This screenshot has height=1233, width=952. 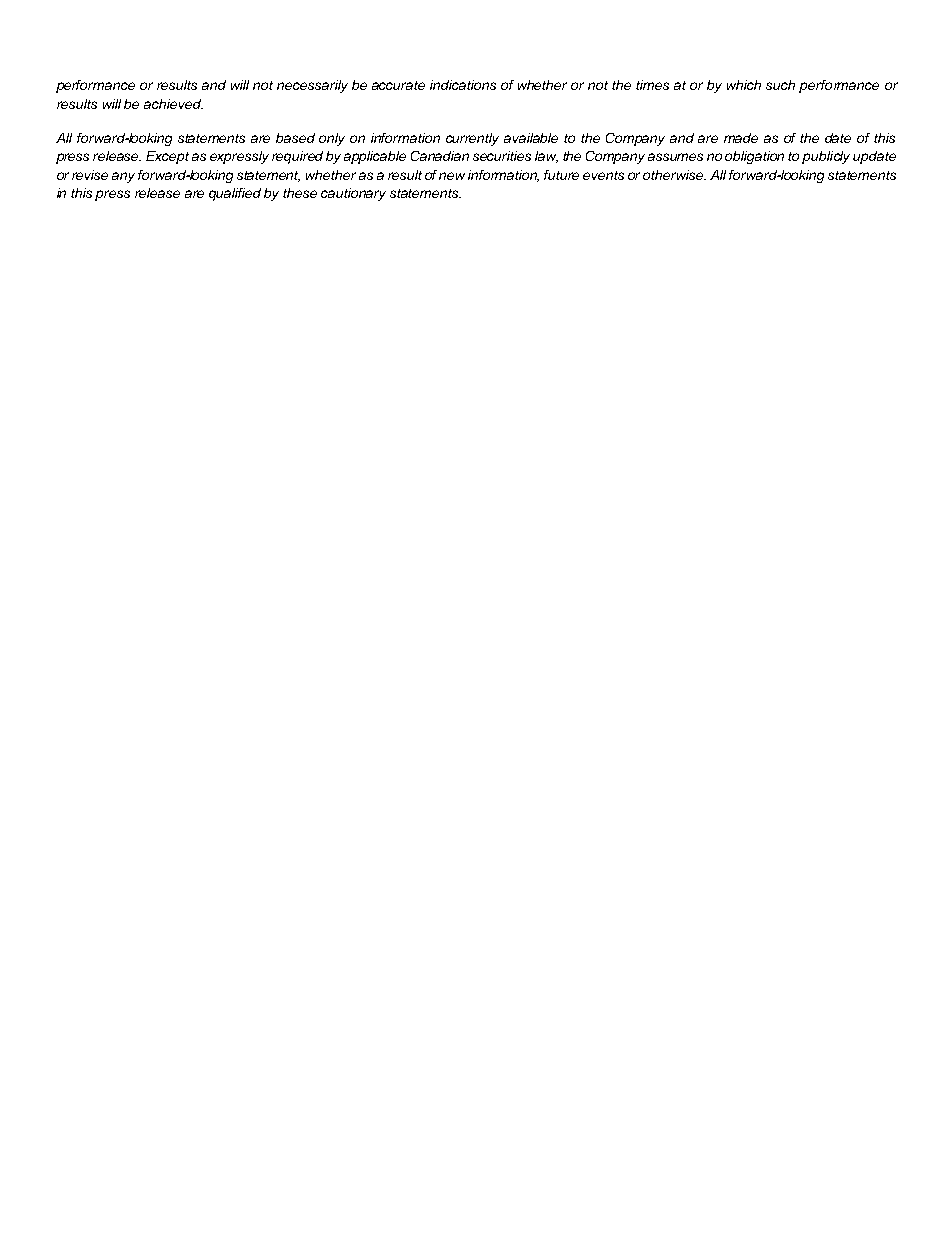 I want to click on based, so click(x=295, y=138).
